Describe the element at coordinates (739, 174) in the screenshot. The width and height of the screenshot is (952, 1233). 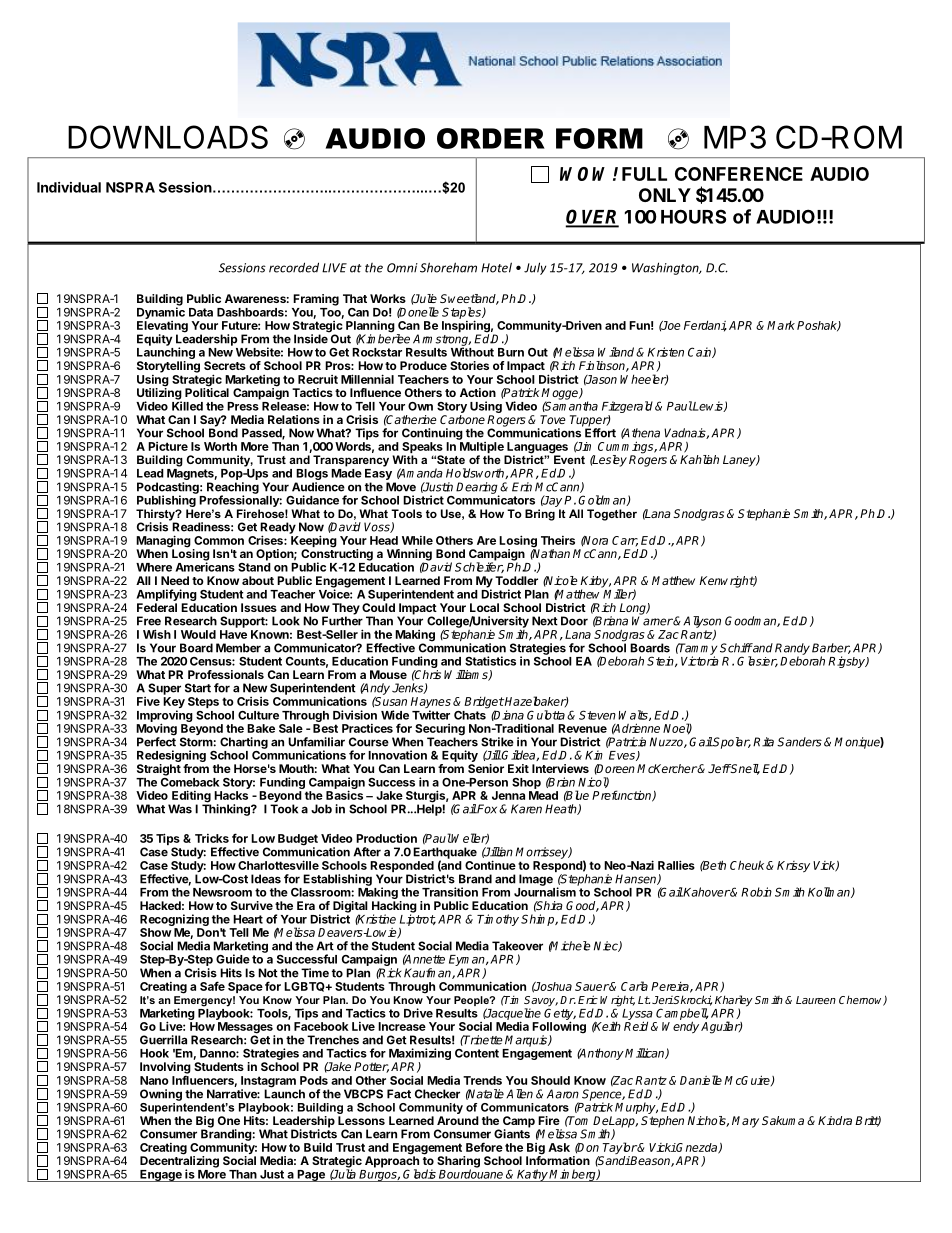
I see `CONFERENCE` at that location.
